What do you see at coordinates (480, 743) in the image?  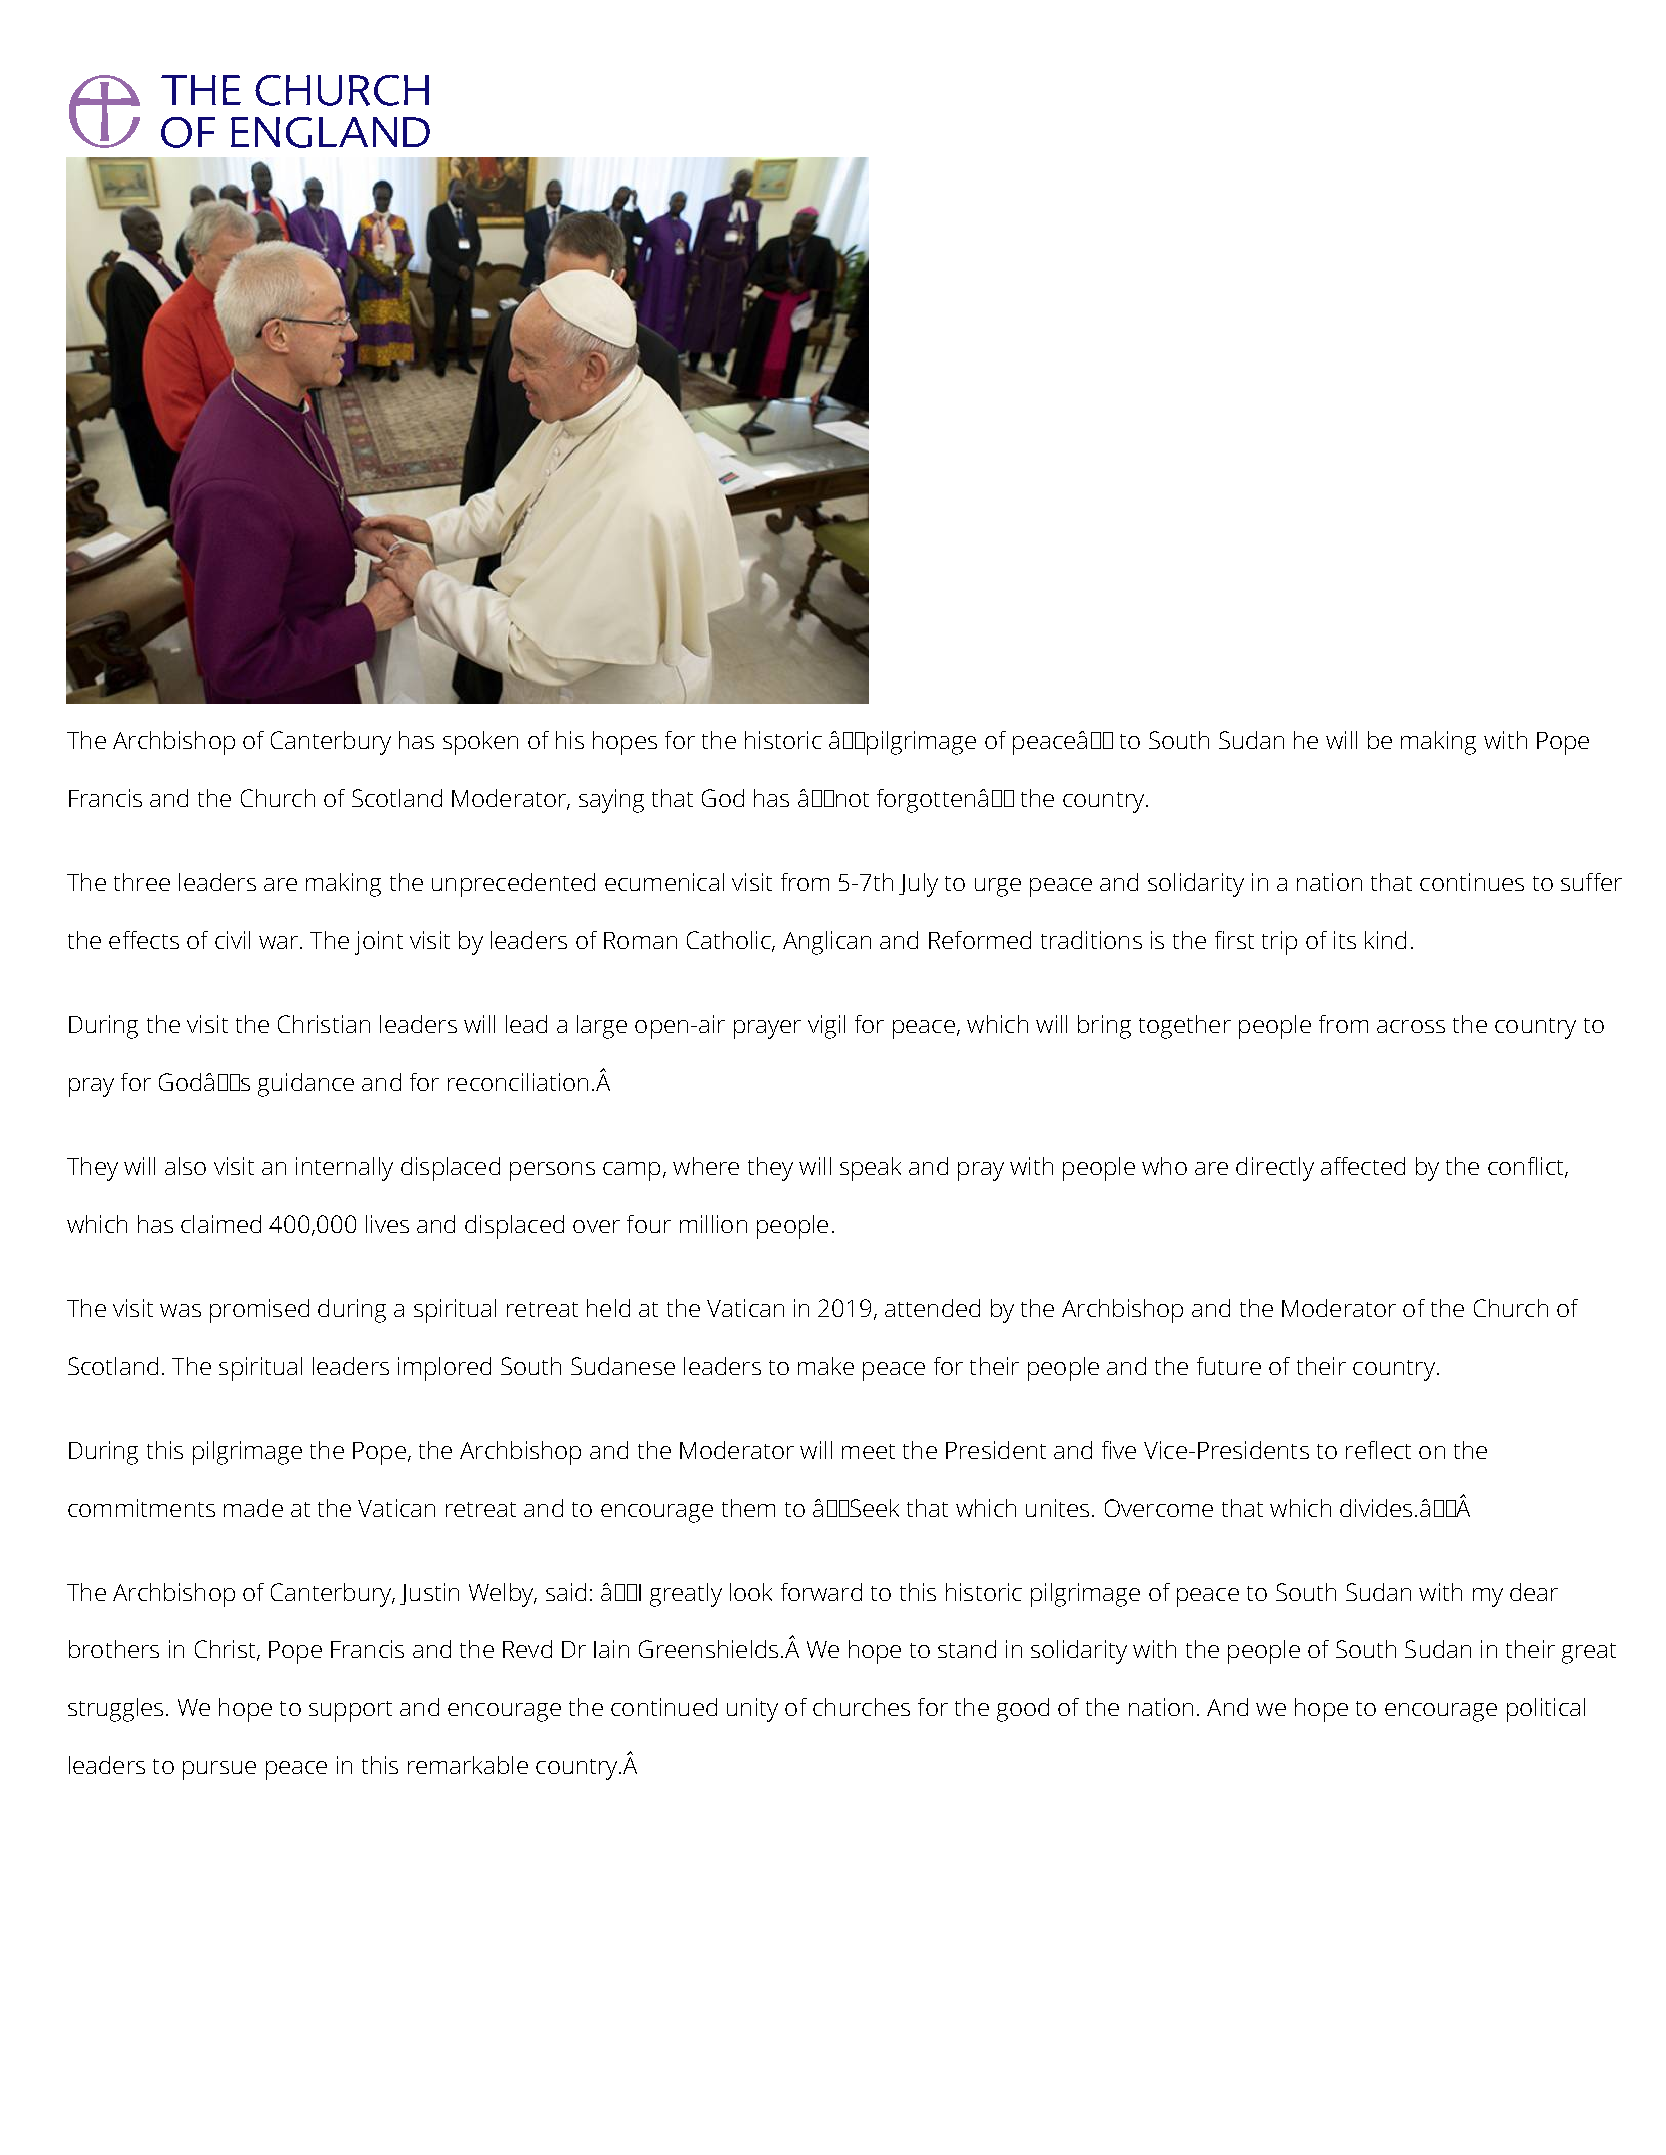 I see `spoken` at bounding box center [480, 743].
